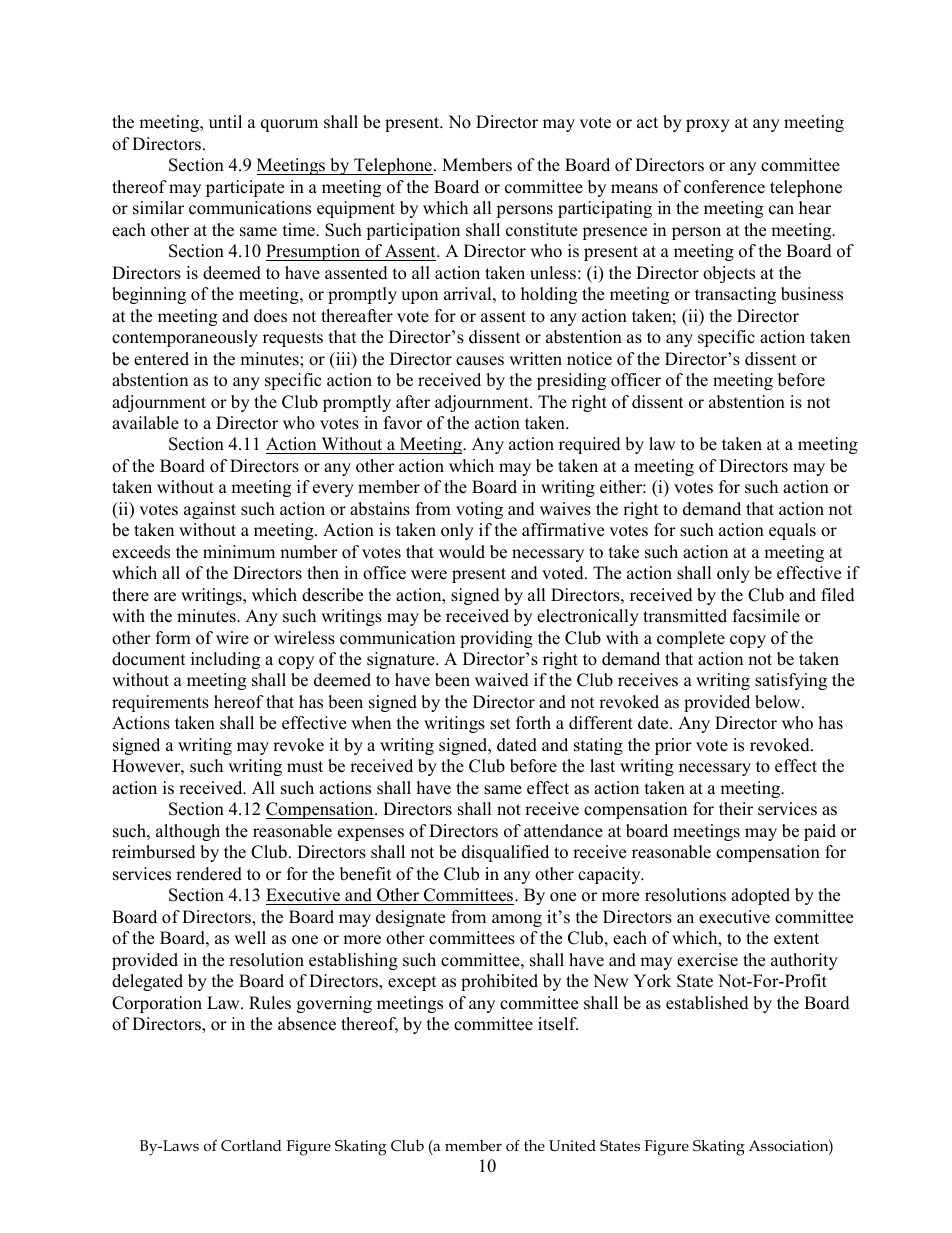 This screenshot has height=1233, width=952. Describe the element at coordinates (225, 122) in the screenshot. I see `until` at that location.
